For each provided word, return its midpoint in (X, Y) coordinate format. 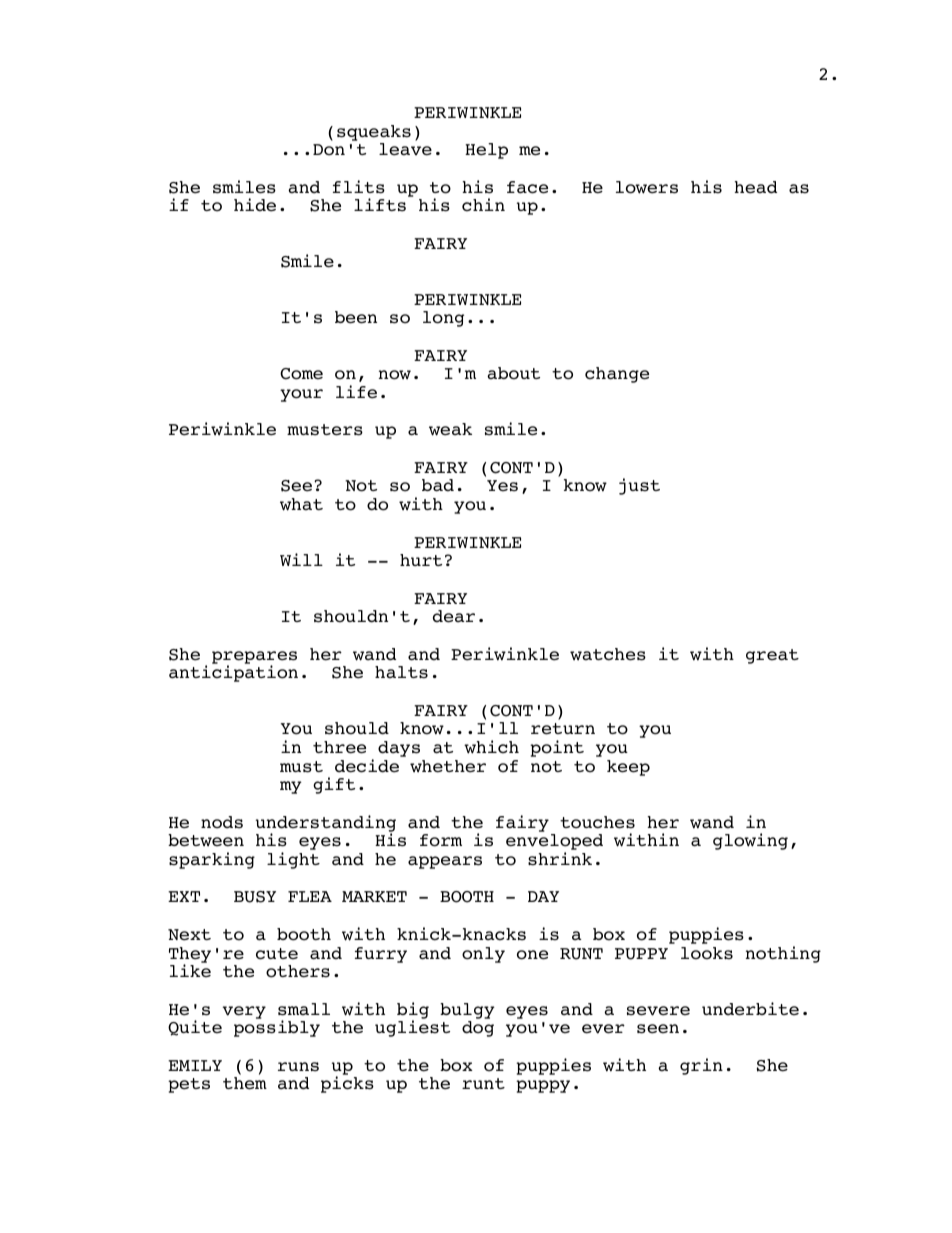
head (755, 187)
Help (486, 151)
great (772, 656)
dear (454, 616)
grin (701, 1066)
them (245, 1083)
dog (478, 1029)
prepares (254, 658)
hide (255, 205)
